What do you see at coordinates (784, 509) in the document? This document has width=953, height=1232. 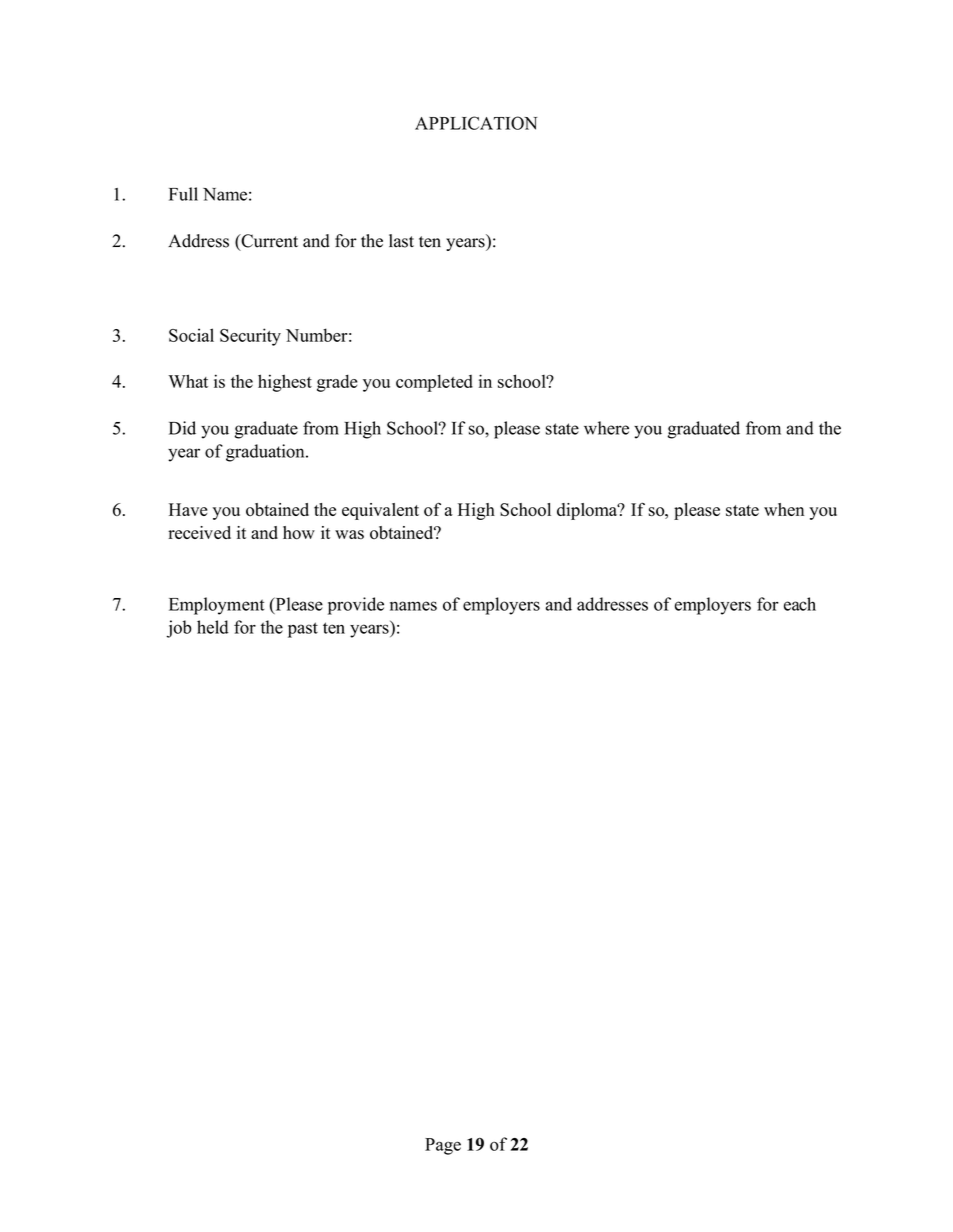 I see `when` at bounding box center [784, 509].
